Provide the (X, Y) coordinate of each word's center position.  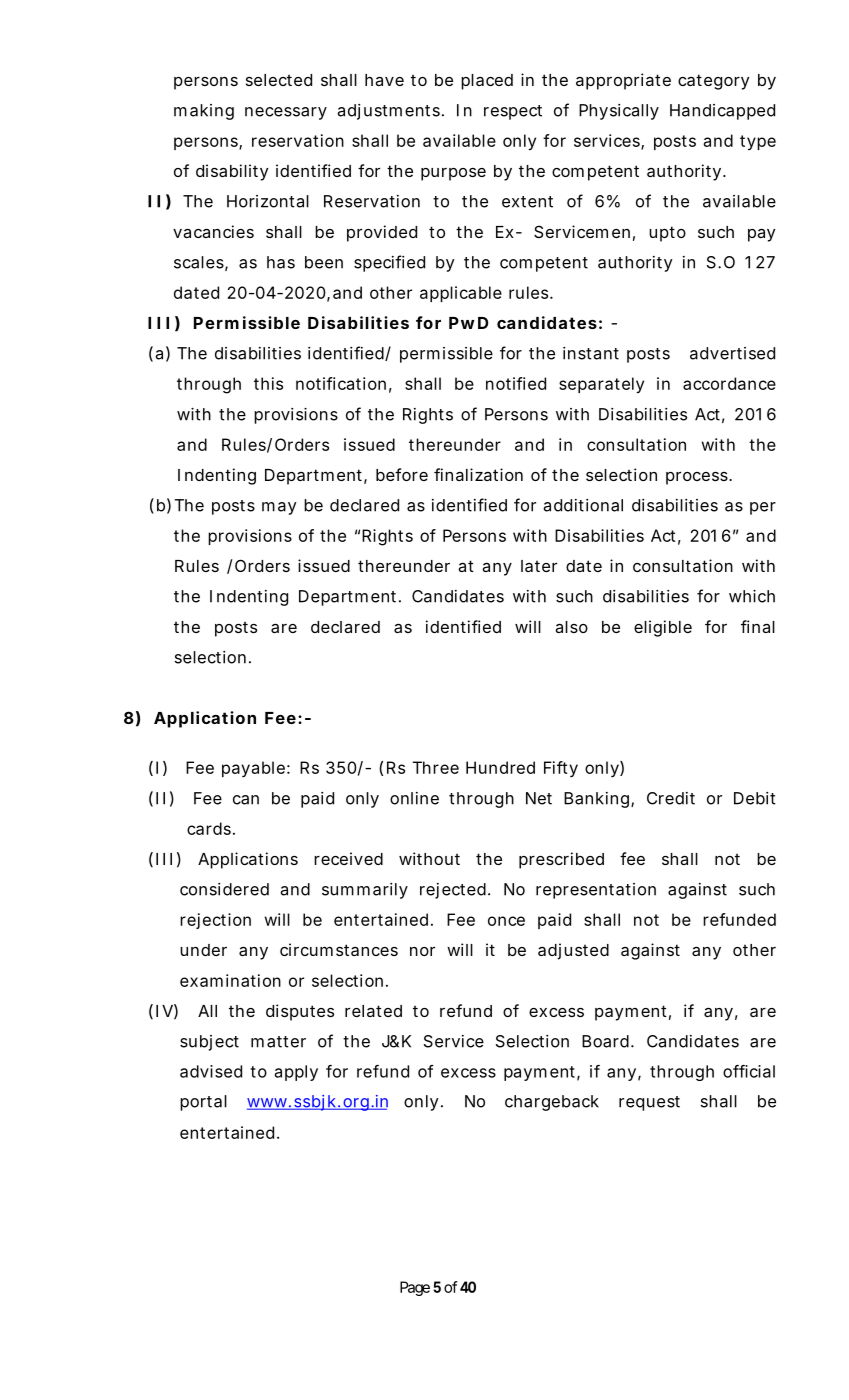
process (697, 478)
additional (583, 505)
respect (513, 112)
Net (539, 798)
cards (209, 828)
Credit (671, 798)
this (268, 383)
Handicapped (722, 112)
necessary (286, 113)
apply (296, 1073)
